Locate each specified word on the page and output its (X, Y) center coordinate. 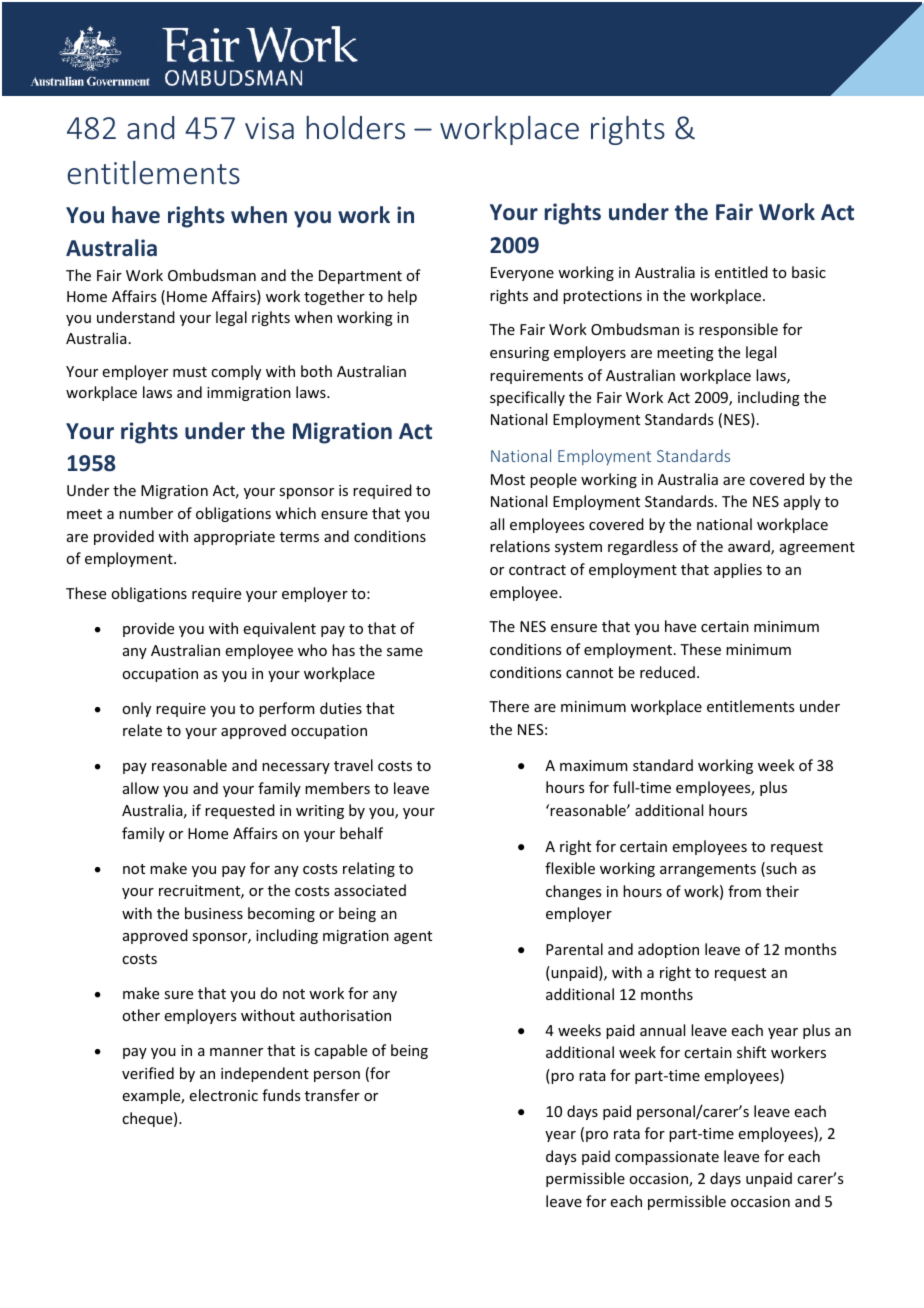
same (405, 652)
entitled (741, 272)
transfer (332, 1095)
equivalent (279, 629)
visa (269, 128)
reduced (667, 672)
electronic (223, 1095)
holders (356, 128)
